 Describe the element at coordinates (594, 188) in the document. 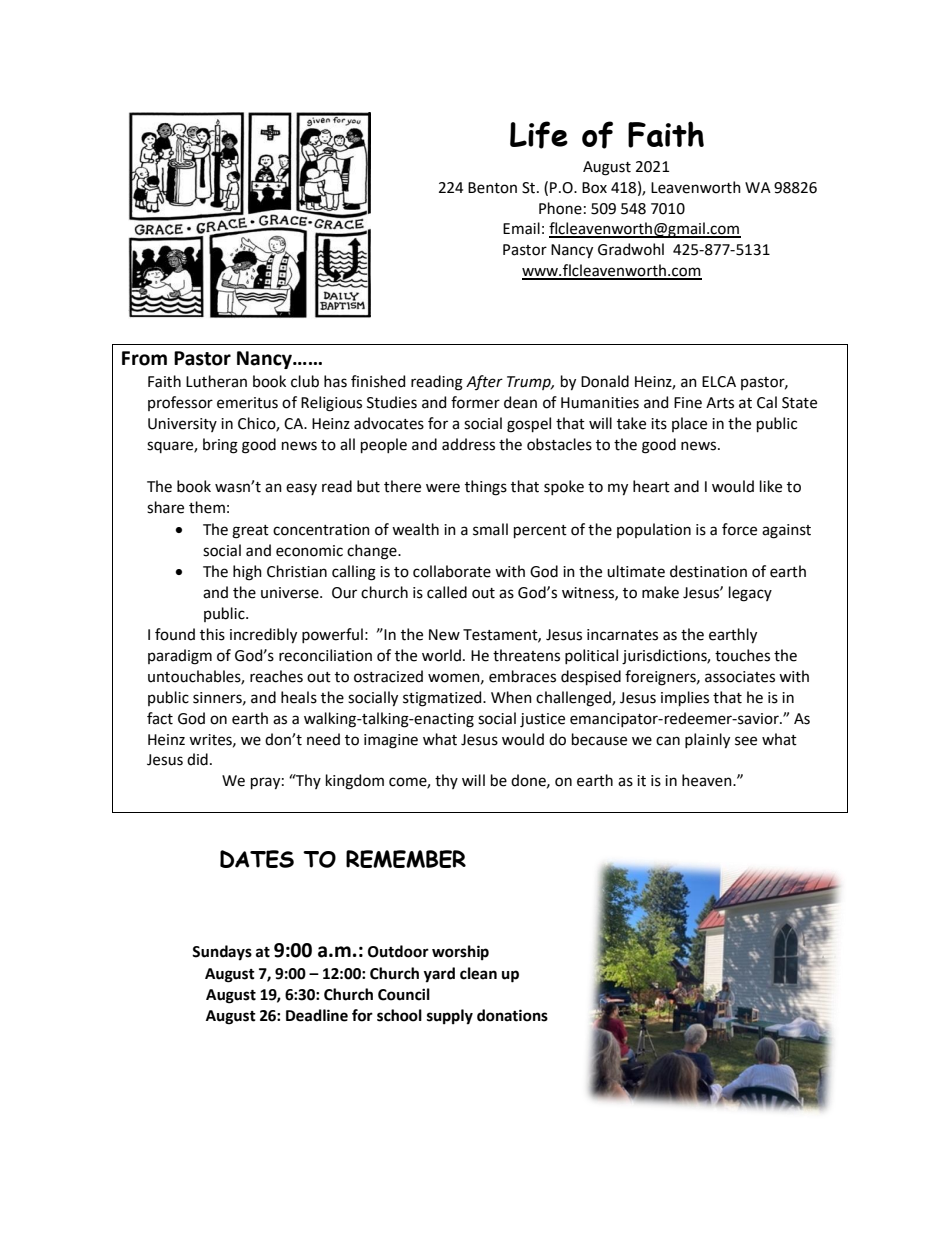

I see `Box` at that location.
